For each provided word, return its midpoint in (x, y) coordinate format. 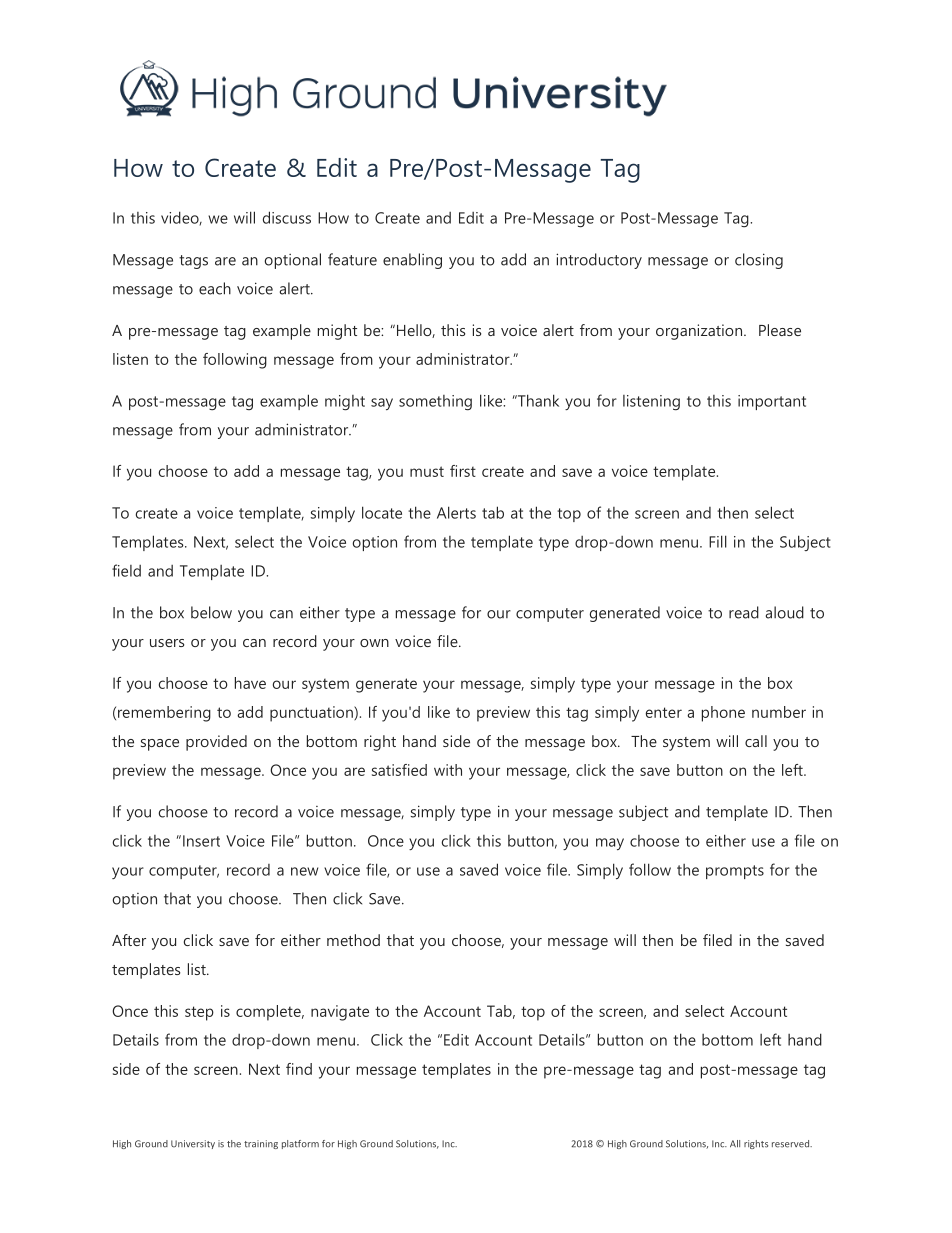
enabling (412, 261)
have (250, 683)
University (193, 1144)
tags (193, 262)
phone (723, 714)
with (448, 770)
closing (759, 261)
